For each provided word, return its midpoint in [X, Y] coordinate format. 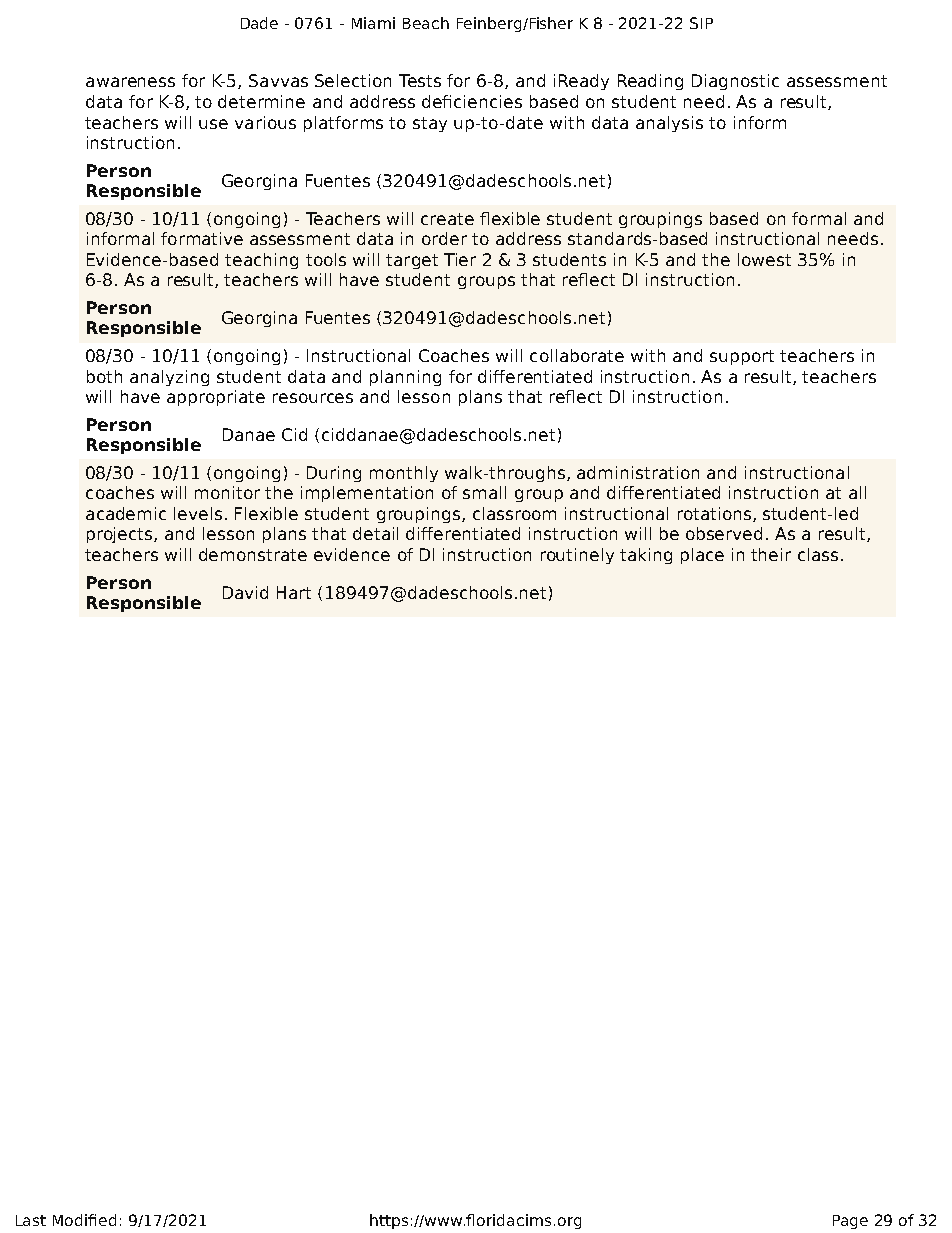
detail [375, 533]
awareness [130, 82]
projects [121, 535]
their [771, 554]
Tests [420, 80]
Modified [84, 1220]
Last [31, 1220]
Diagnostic [735, 82]
